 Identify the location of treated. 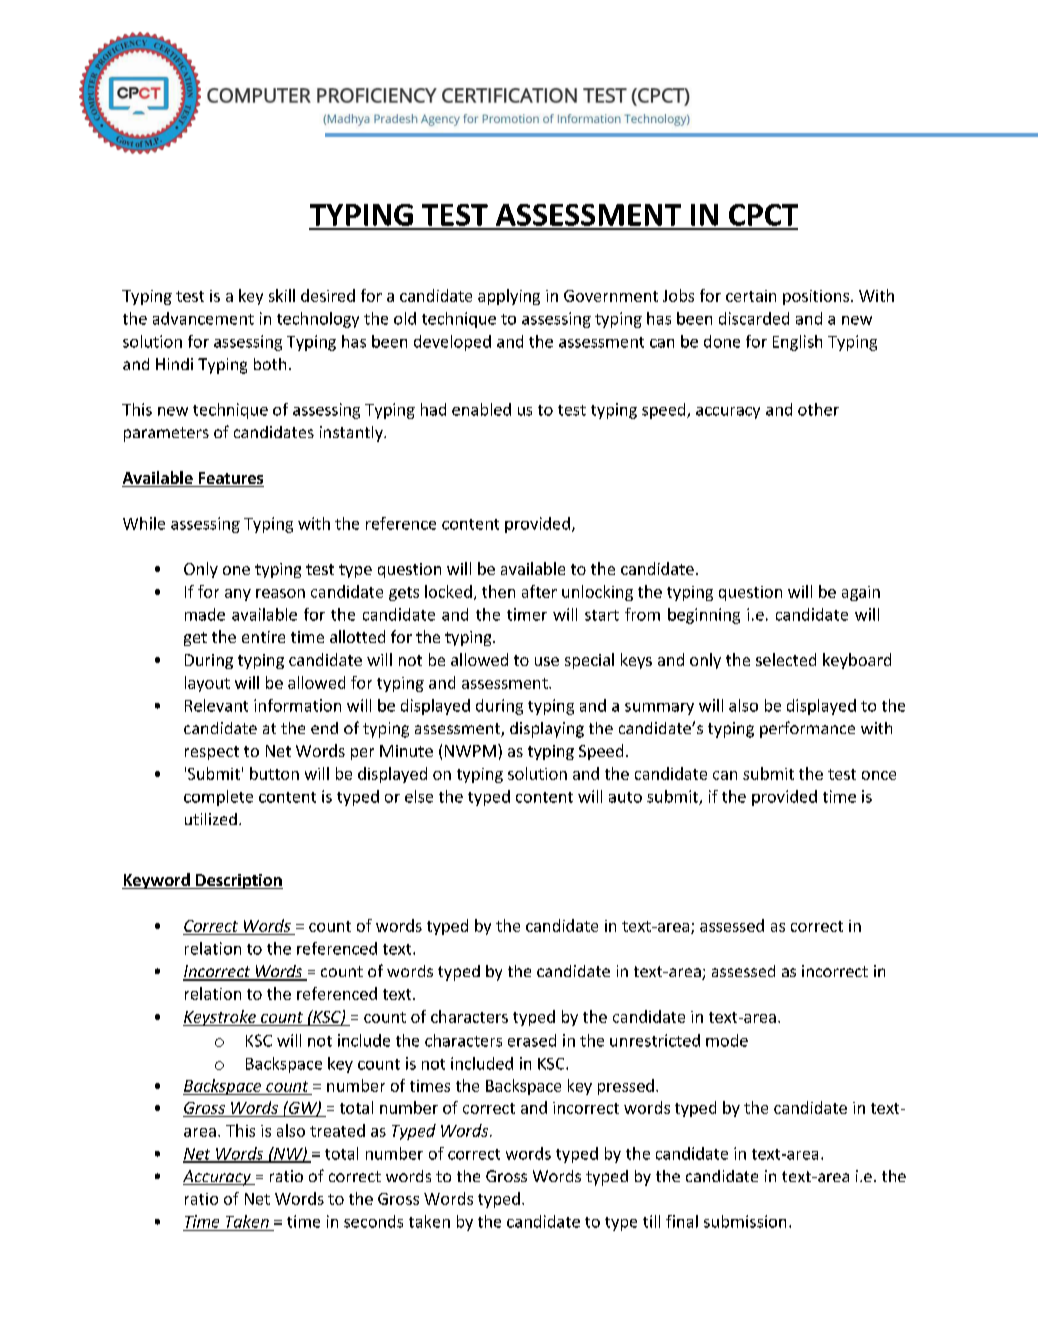
(337, 1130).
